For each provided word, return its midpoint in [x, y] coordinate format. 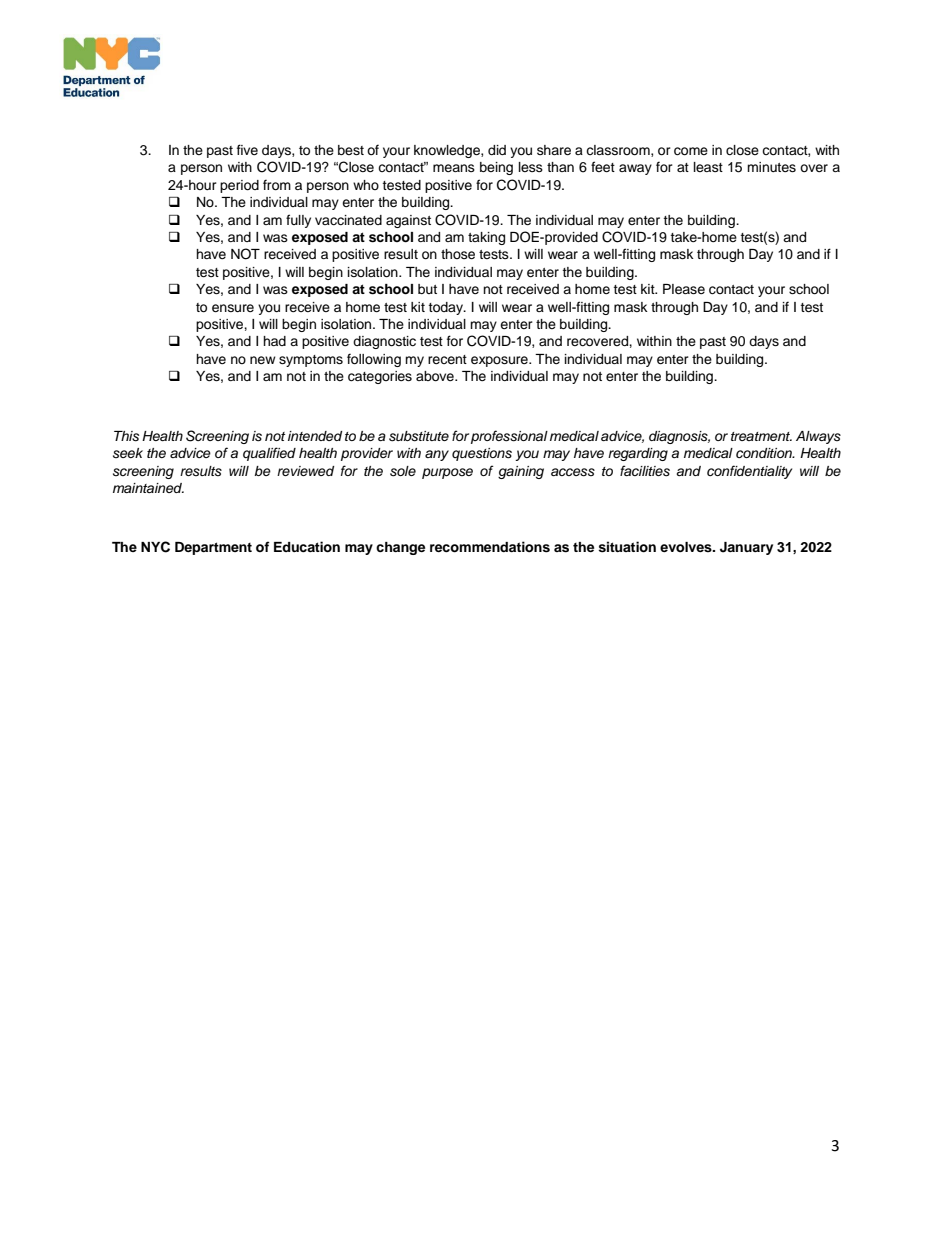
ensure [233, 308]
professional [509, 437]
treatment [761, 436]
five [247, 149]
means [454, 168]
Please [684, 289]
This [126, 436]
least [708, 167]
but [427, 289]
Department [213, 548]
